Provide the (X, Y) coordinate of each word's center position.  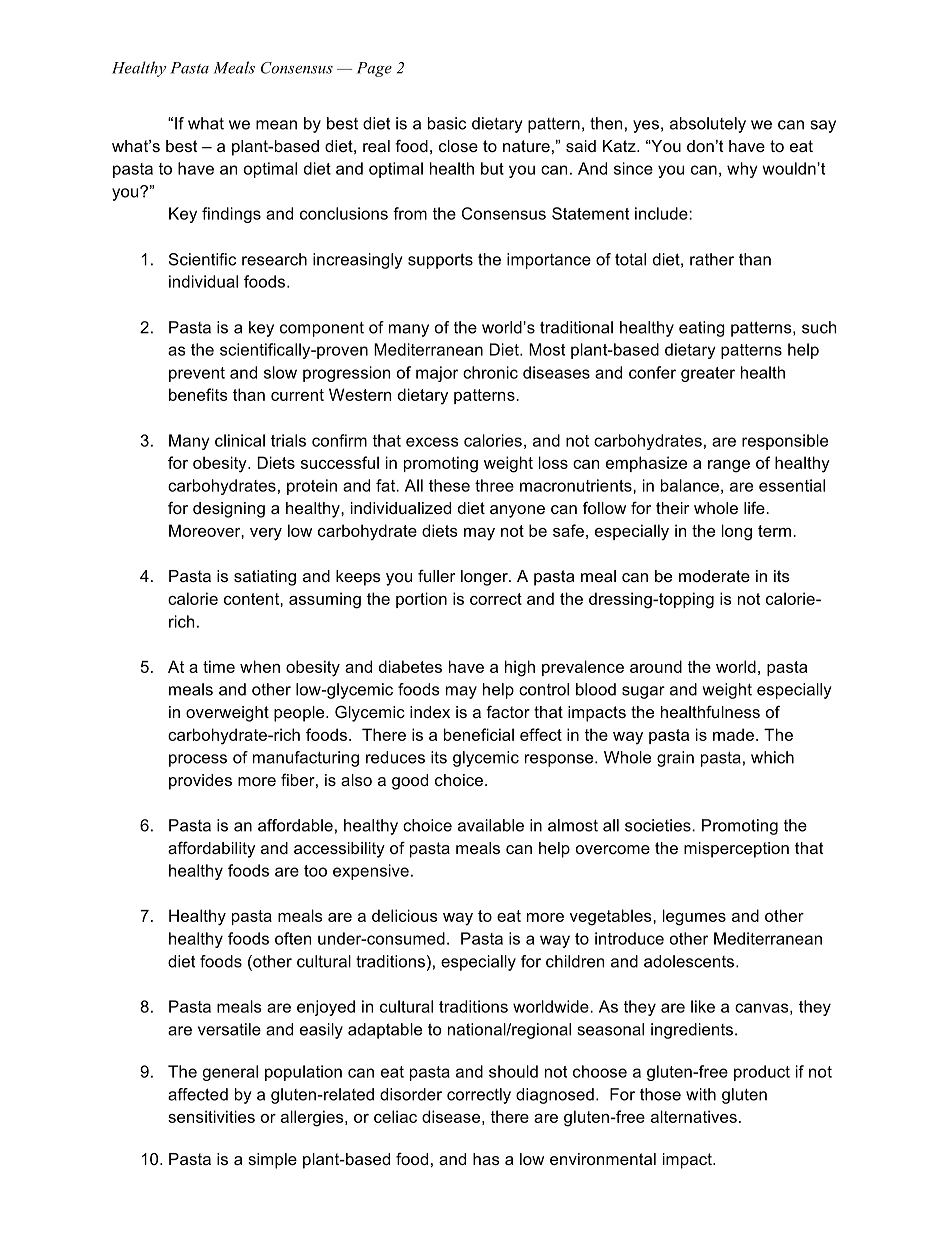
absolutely (708, 125)
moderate (714, 576)
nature (526, 146)
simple (272, 1161)
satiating (265, 578)
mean (276, 125)
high (520, 668)
